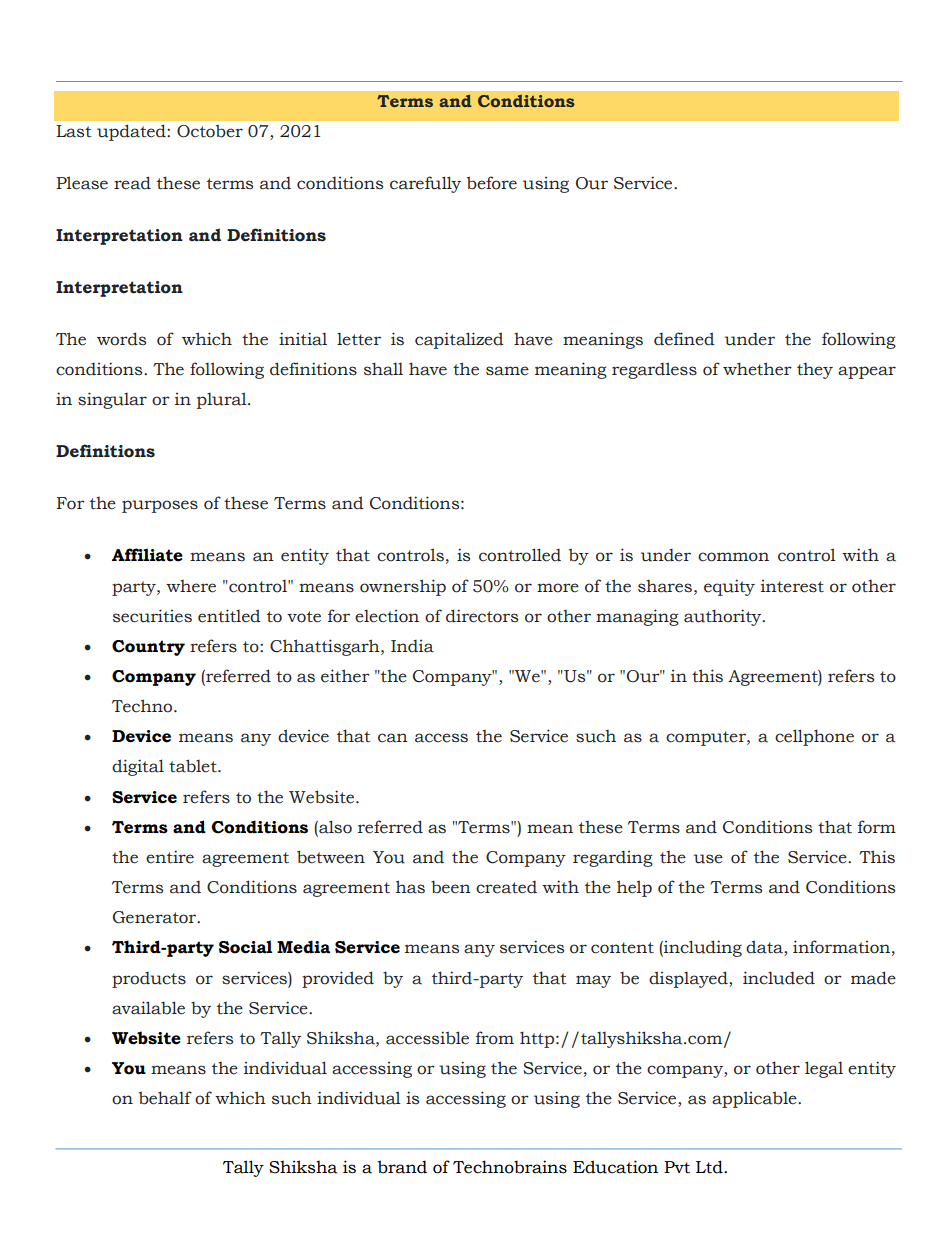  What do you see at coordinates (165, 1098) in the screenshot?
I see `behalf` at bounding box center [165, 1098].
